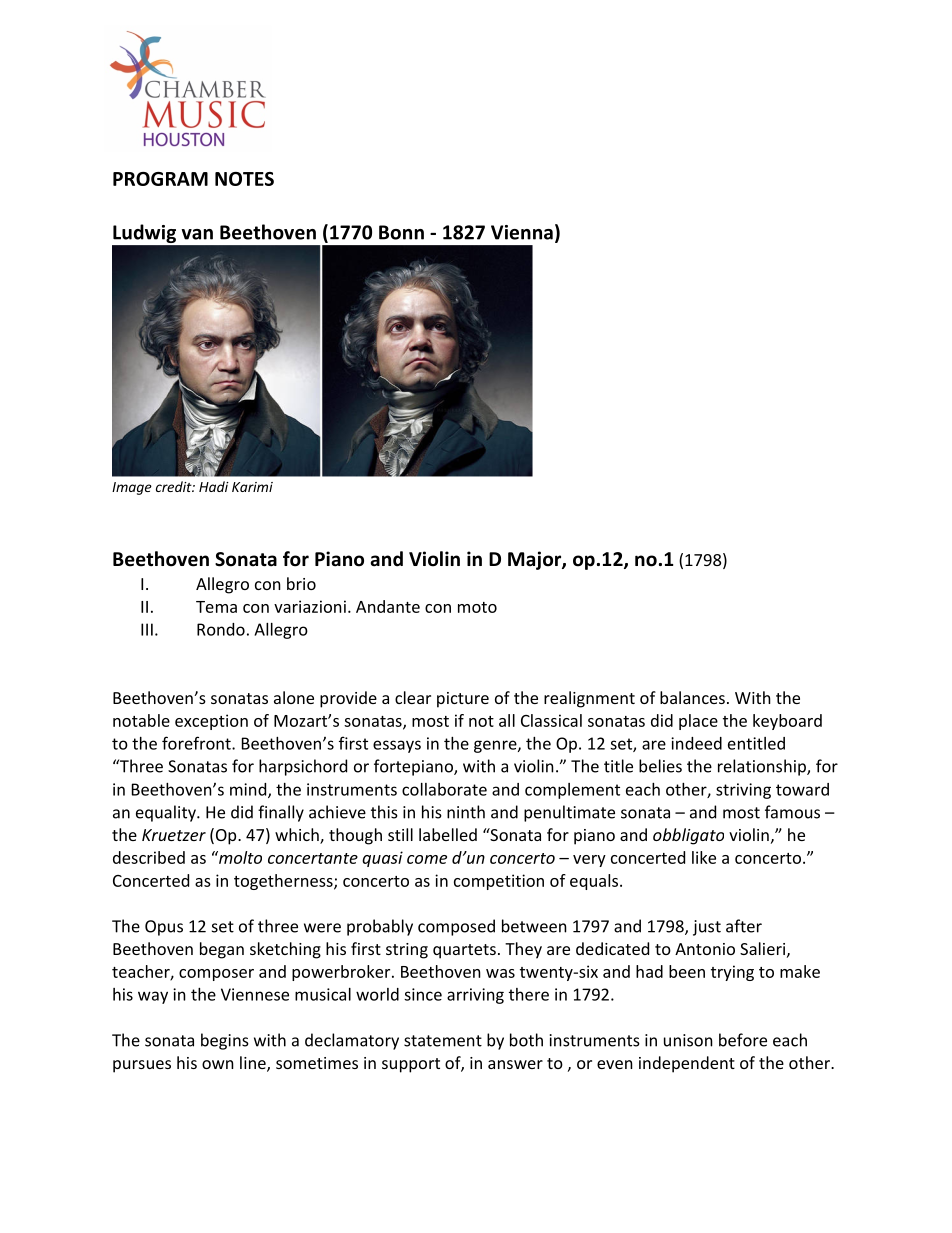 Image resolution: width=952 pixels, height=1233 pixels. I want to click on Vienna, so click(522, 232).
